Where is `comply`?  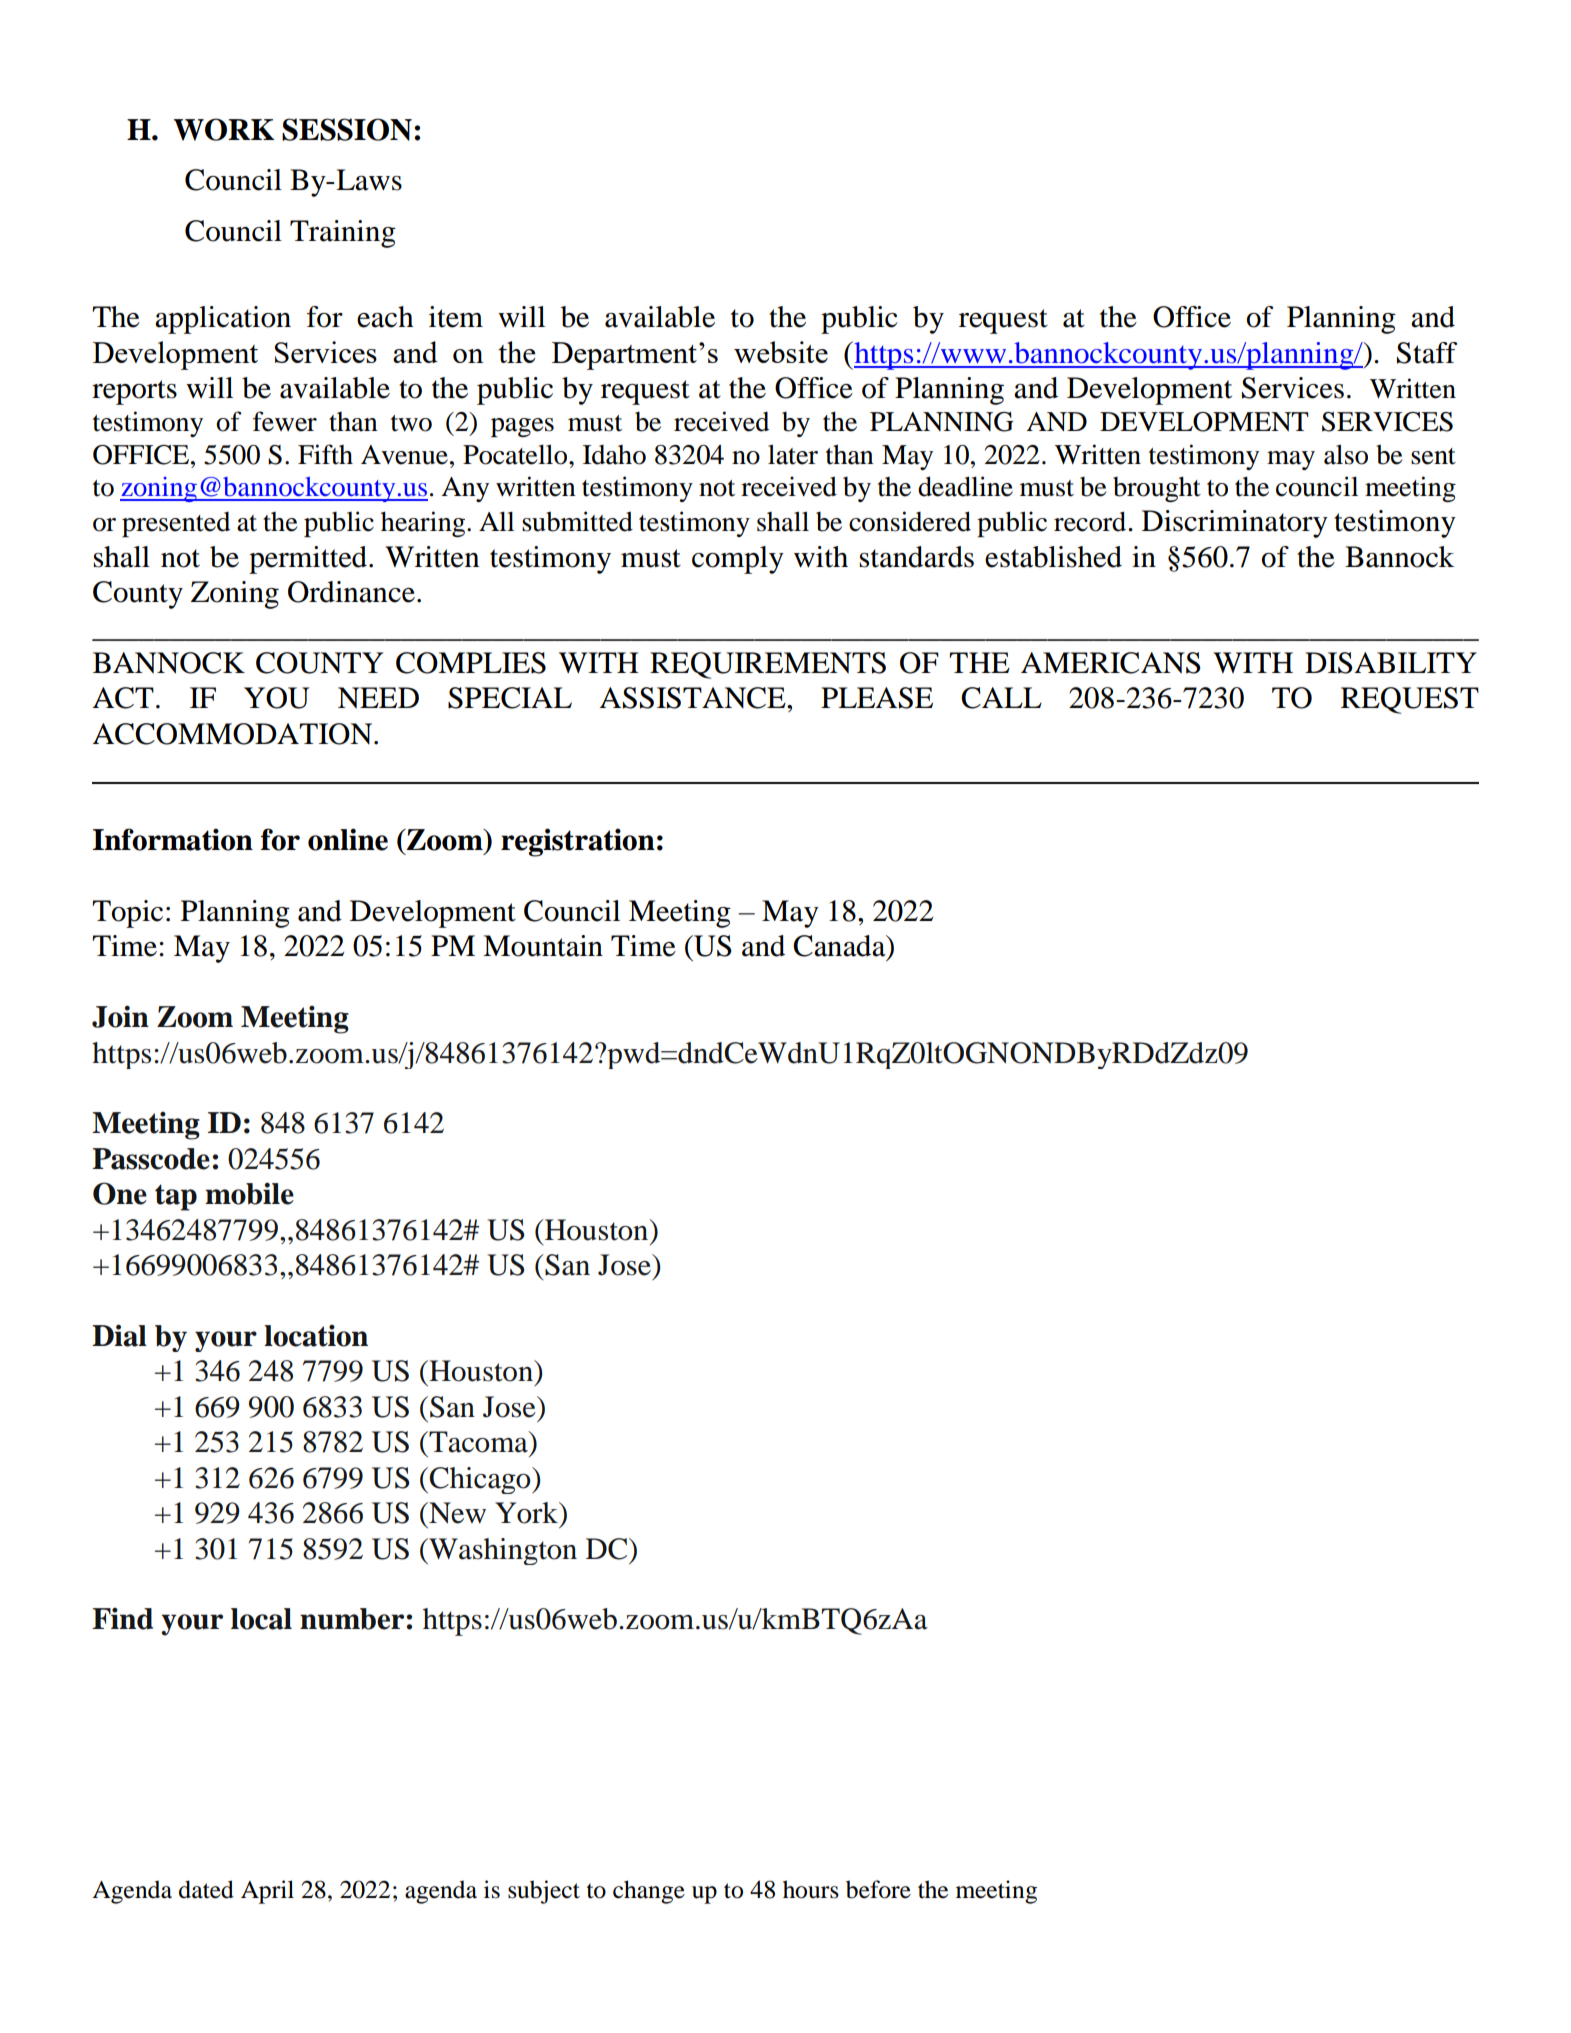
comply is located at coordinates (738, 560).
